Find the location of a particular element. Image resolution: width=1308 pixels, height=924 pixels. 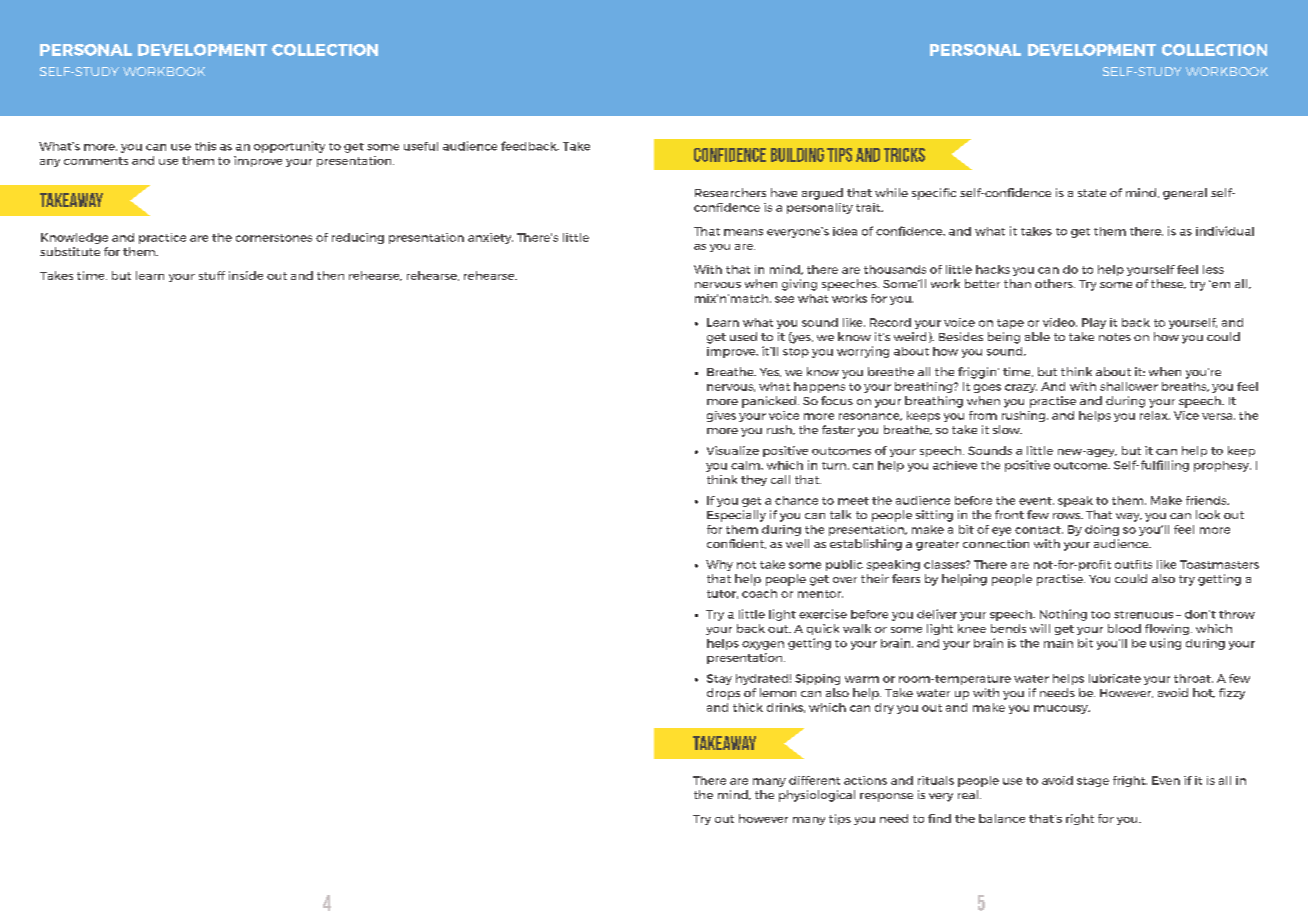

this is located at coordinates (205, 146).
